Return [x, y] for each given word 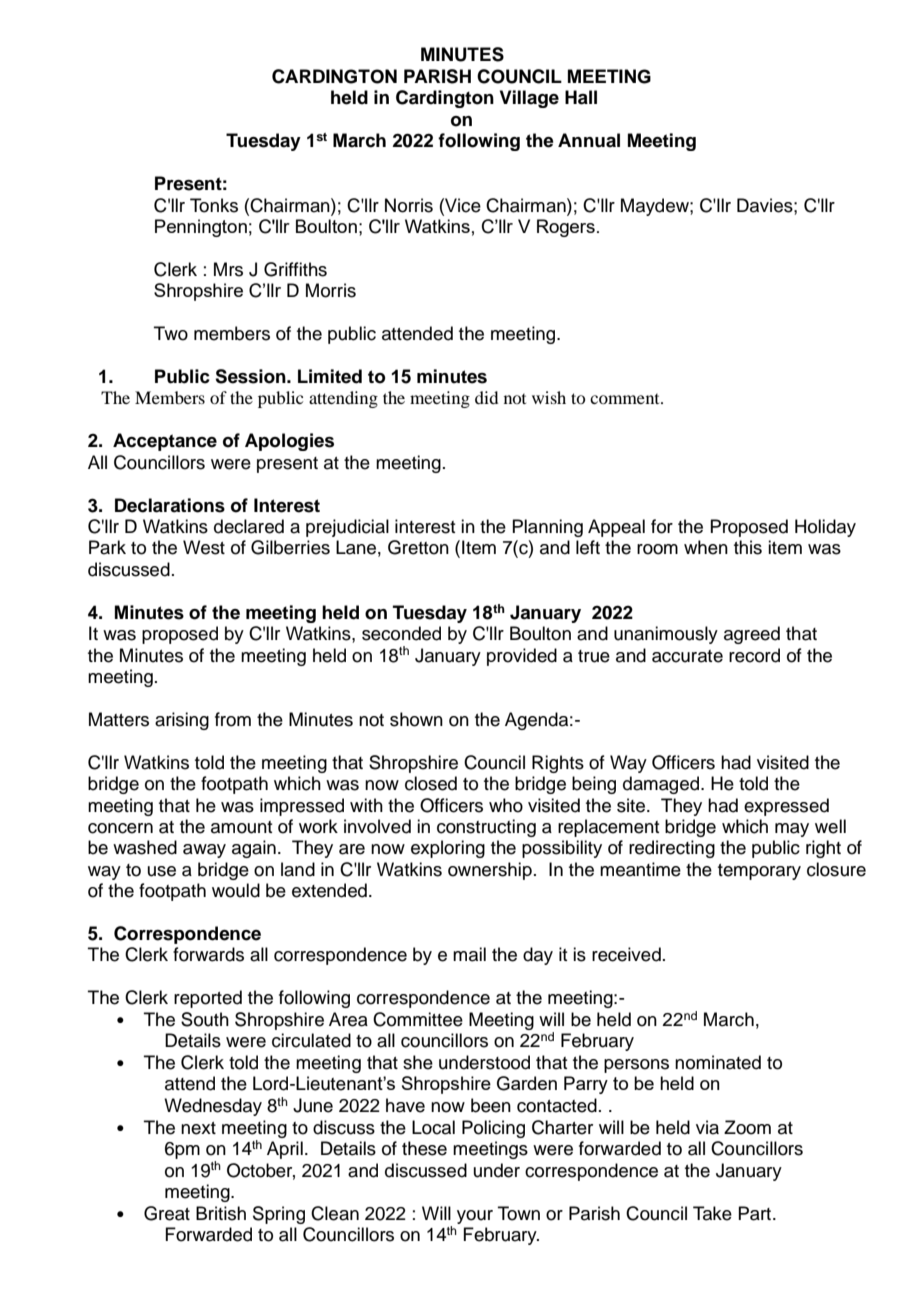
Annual [589, 140]
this [748, 547]
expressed [786, 807]
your [475, 1217]
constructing [486, 828]
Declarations [170, 505]
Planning [547, 528]
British [221, 1213]
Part [756, 1213]
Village [529, 99]
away [204, 851]
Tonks [214, 205]
